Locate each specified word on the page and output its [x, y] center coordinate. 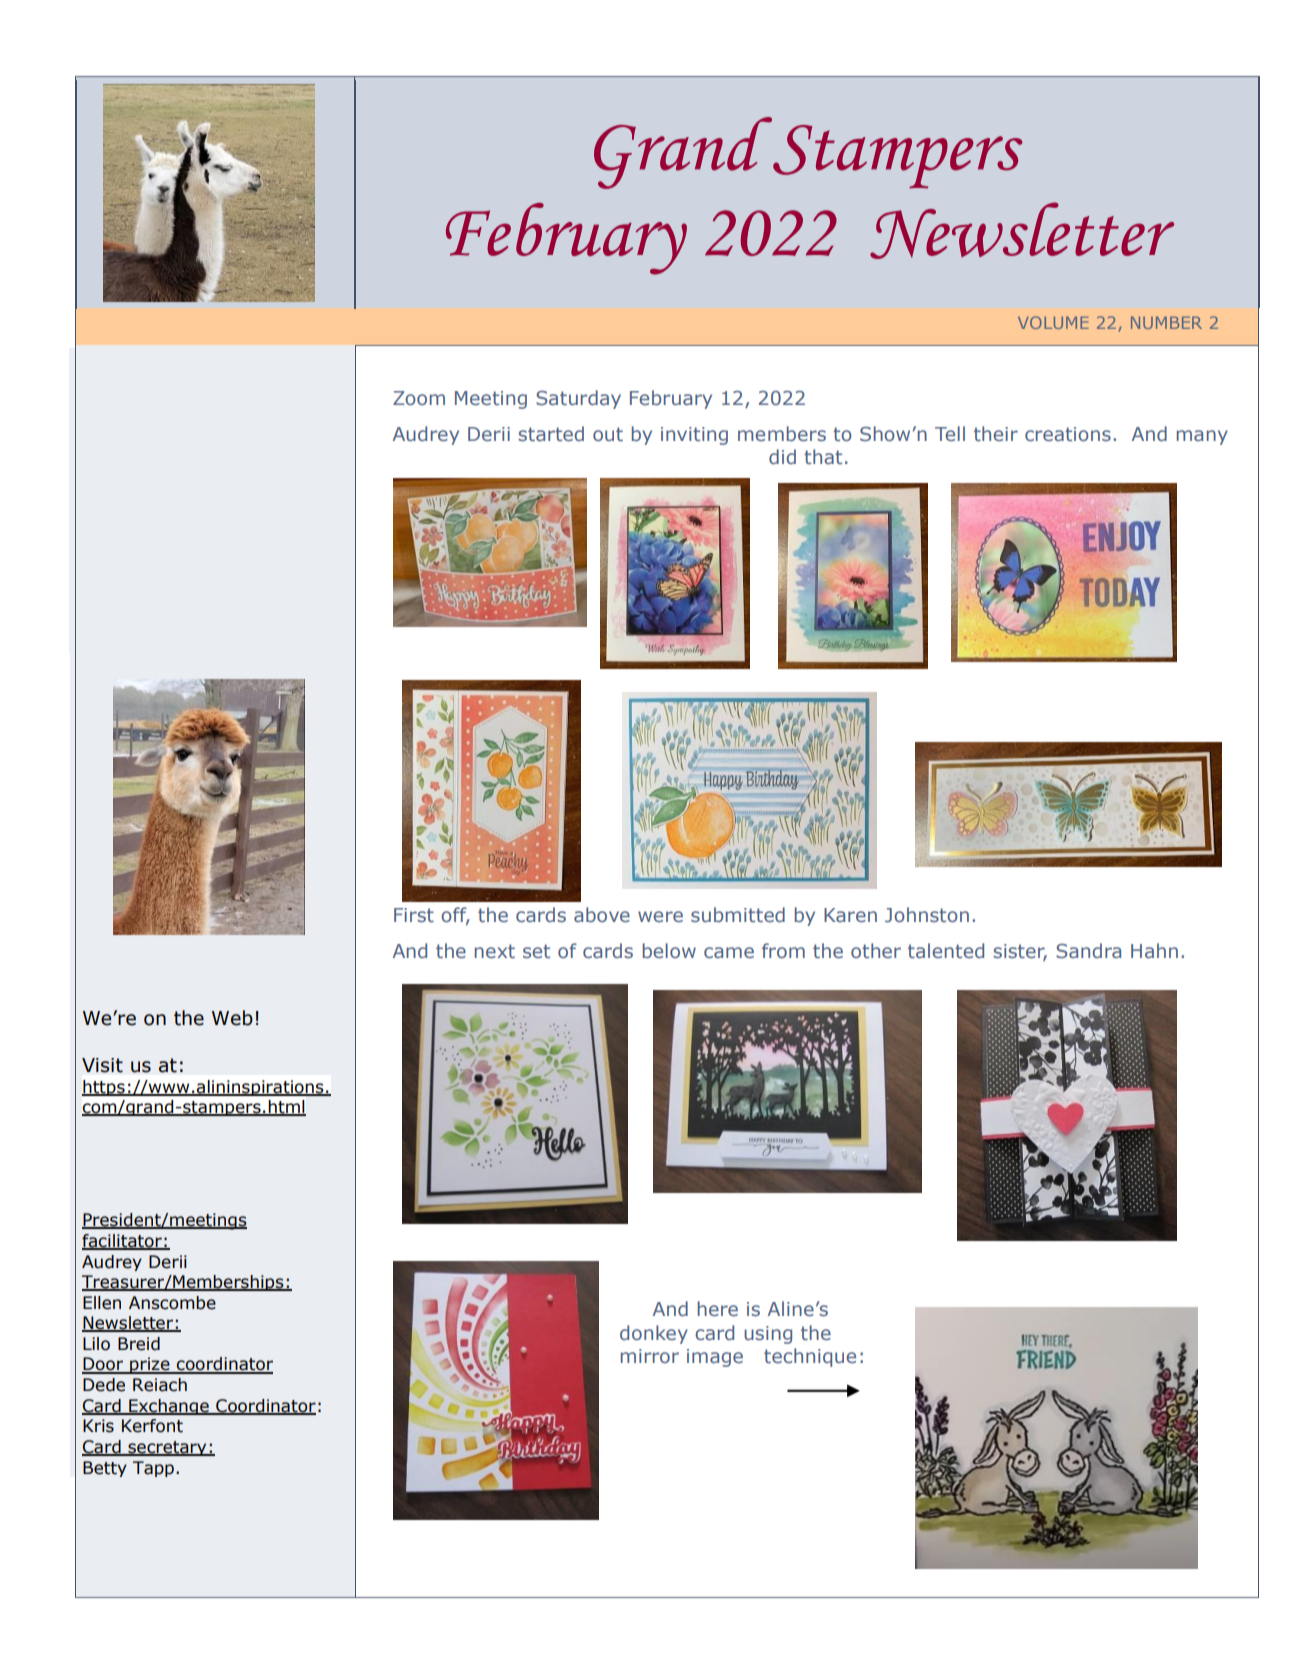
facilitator [123, 1242]
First [414, 915]
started [551, 433]
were [660, 916]
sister [1020, 952]
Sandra [1088, 951]
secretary [167, 1448]
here [718, 1308]
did [782, 456]
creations [1068, 434]
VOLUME [1053, 322]
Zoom [419, 398]
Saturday [578, 399]
